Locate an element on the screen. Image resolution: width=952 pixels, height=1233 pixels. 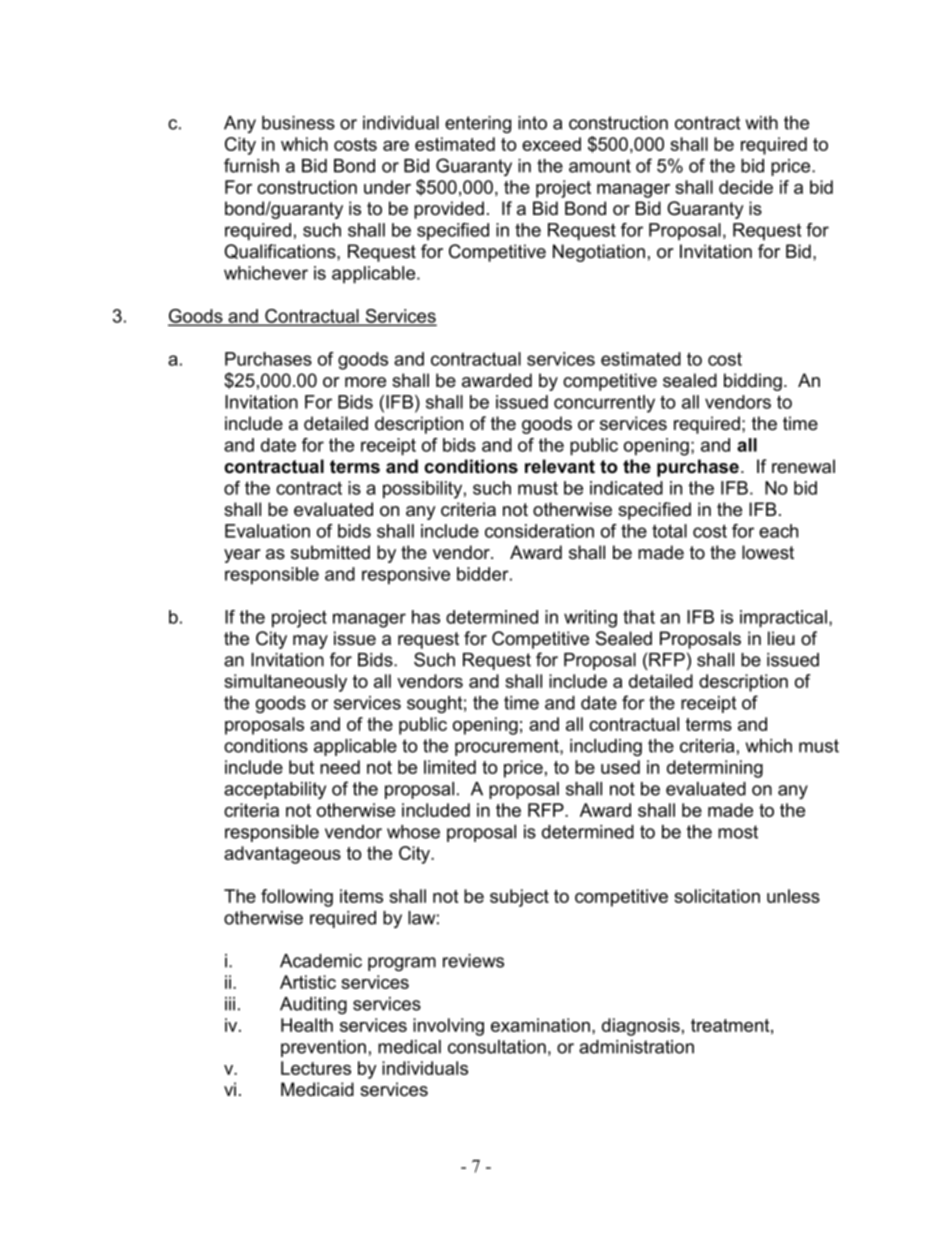
Lectures is located at coordinates (316, 1068).
